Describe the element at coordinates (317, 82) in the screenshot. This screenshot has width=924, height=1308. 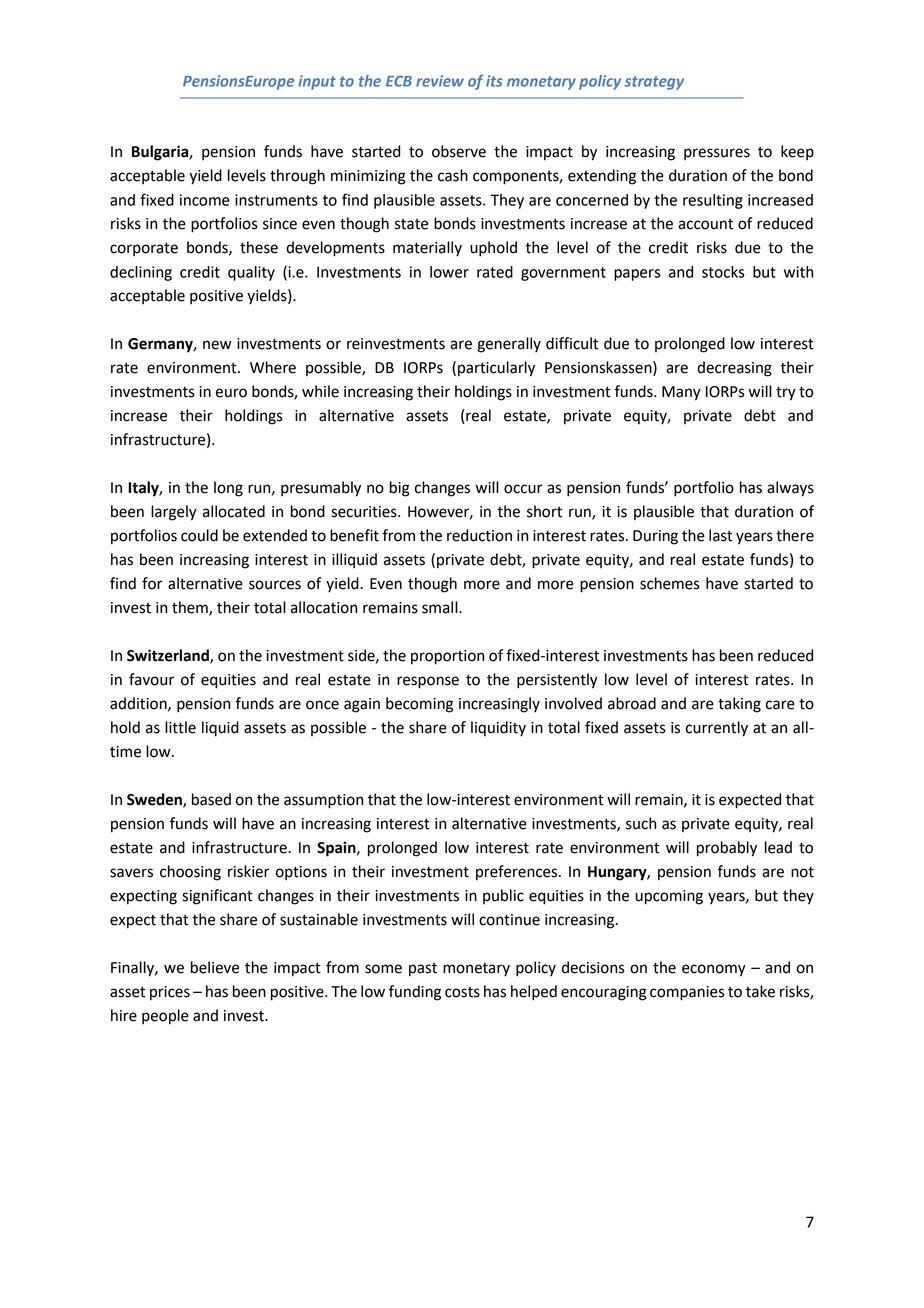
I see `input` at that location.
